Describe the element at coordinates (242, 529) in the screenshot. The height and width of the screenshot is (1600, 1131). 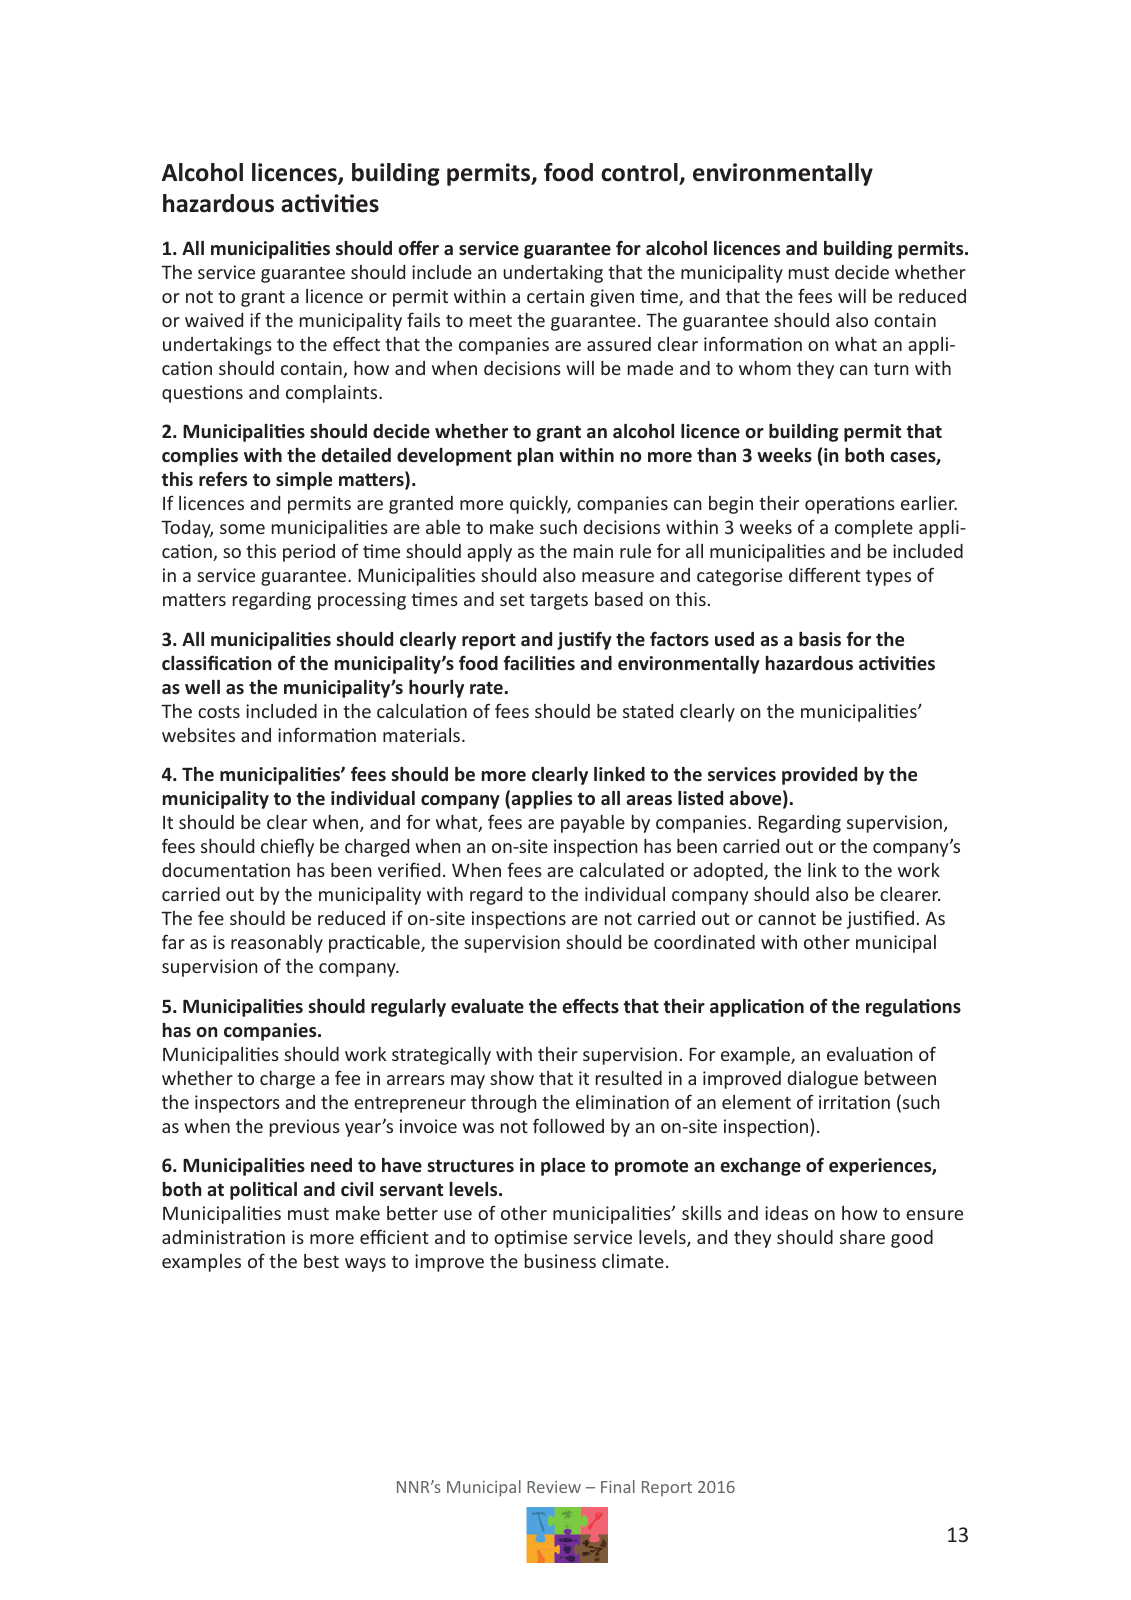
I see `some` at that location.
